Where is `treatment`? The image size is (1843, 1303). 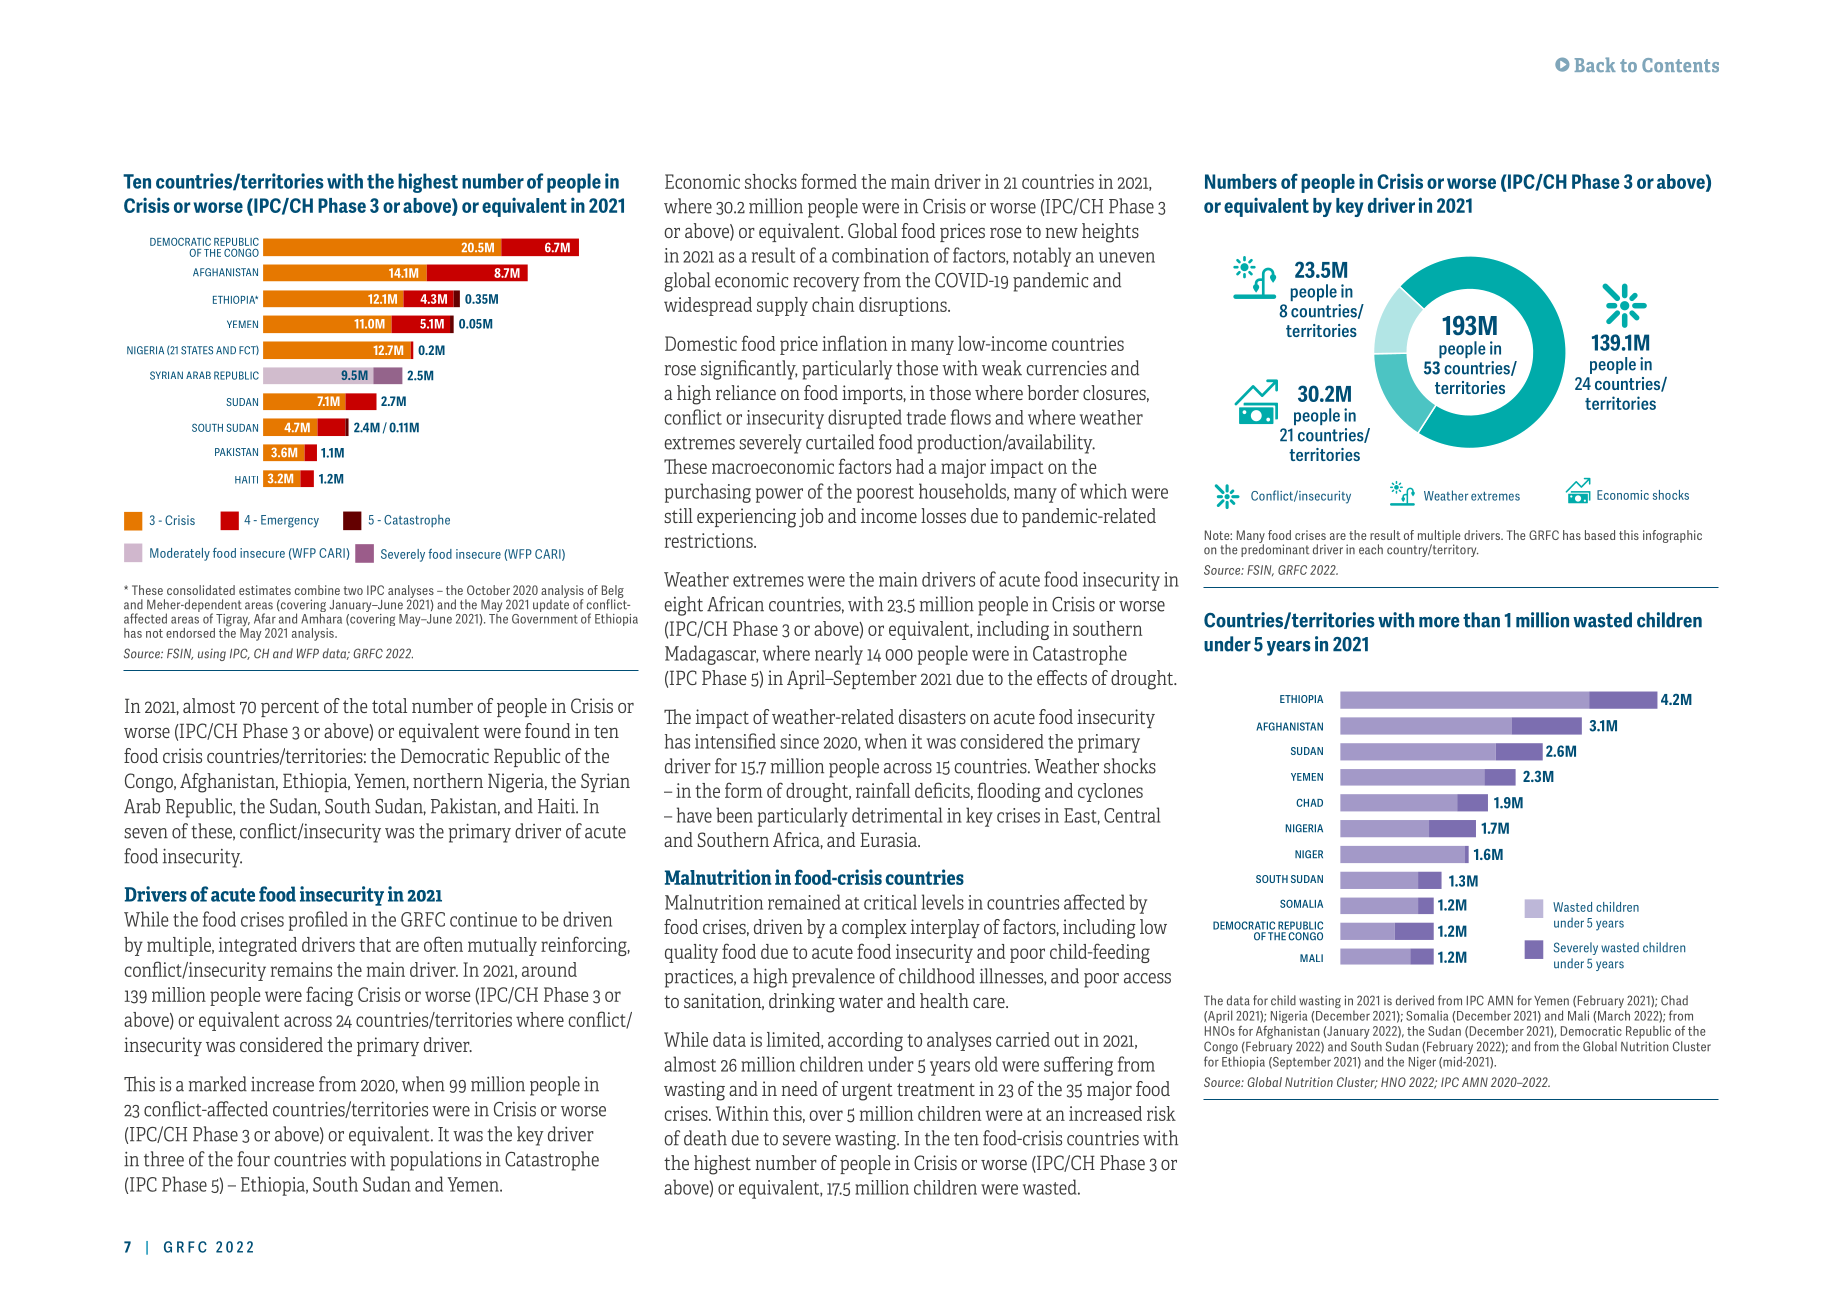 treatment is located at coordinates (936, 1089).
